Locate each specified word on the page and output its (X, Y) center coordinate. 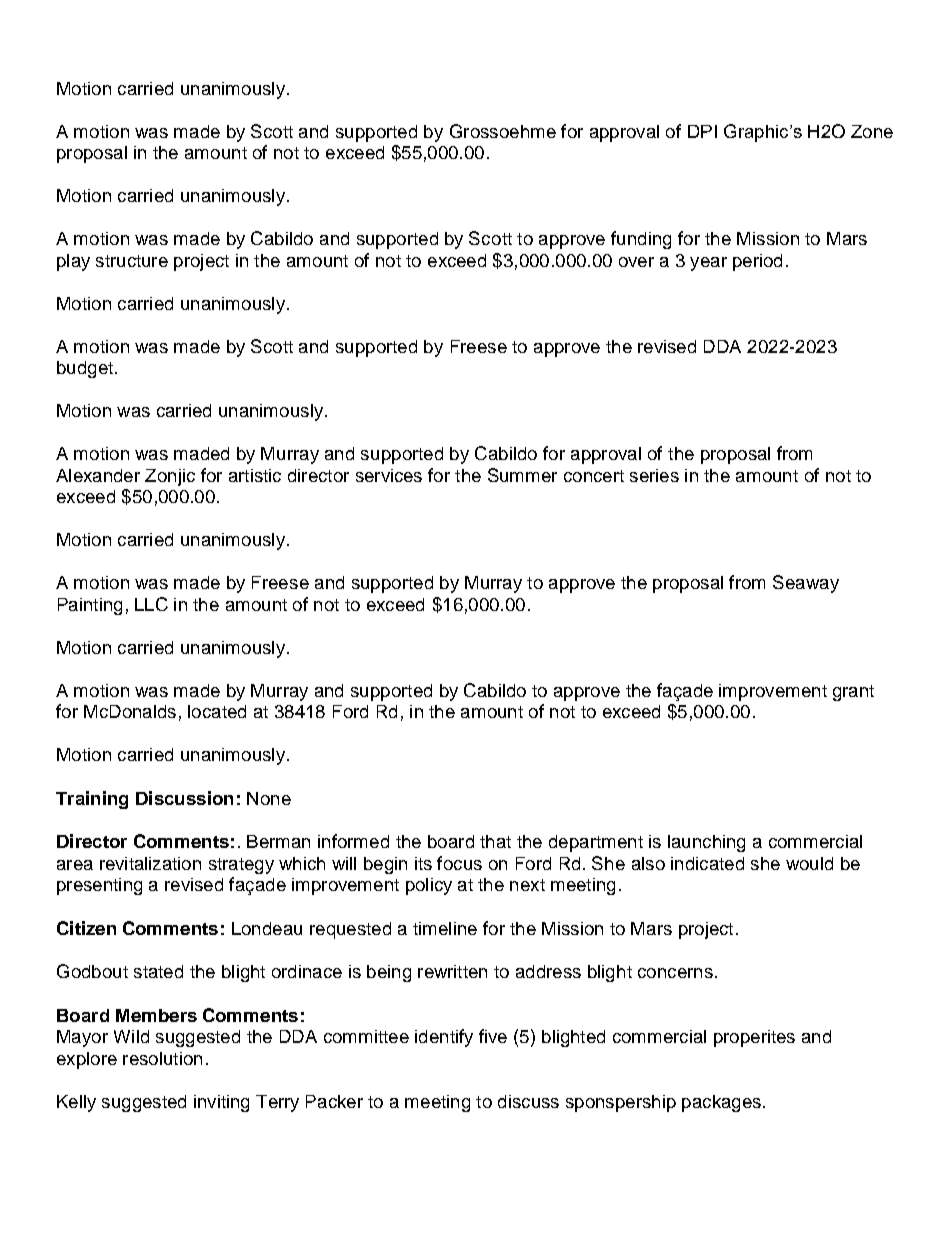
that (495, 841)
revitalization (150, 863)
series (654, 475)
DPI (702, 131)
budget (85, 369)
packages (721, 1103)
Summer (522, 475)
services (389, 475)
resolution (162, 1058)
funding (641, 240)
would (809, 863)
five (493, 1036)
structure (132, 261)
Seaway (806, 584)
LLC (151, 604)
